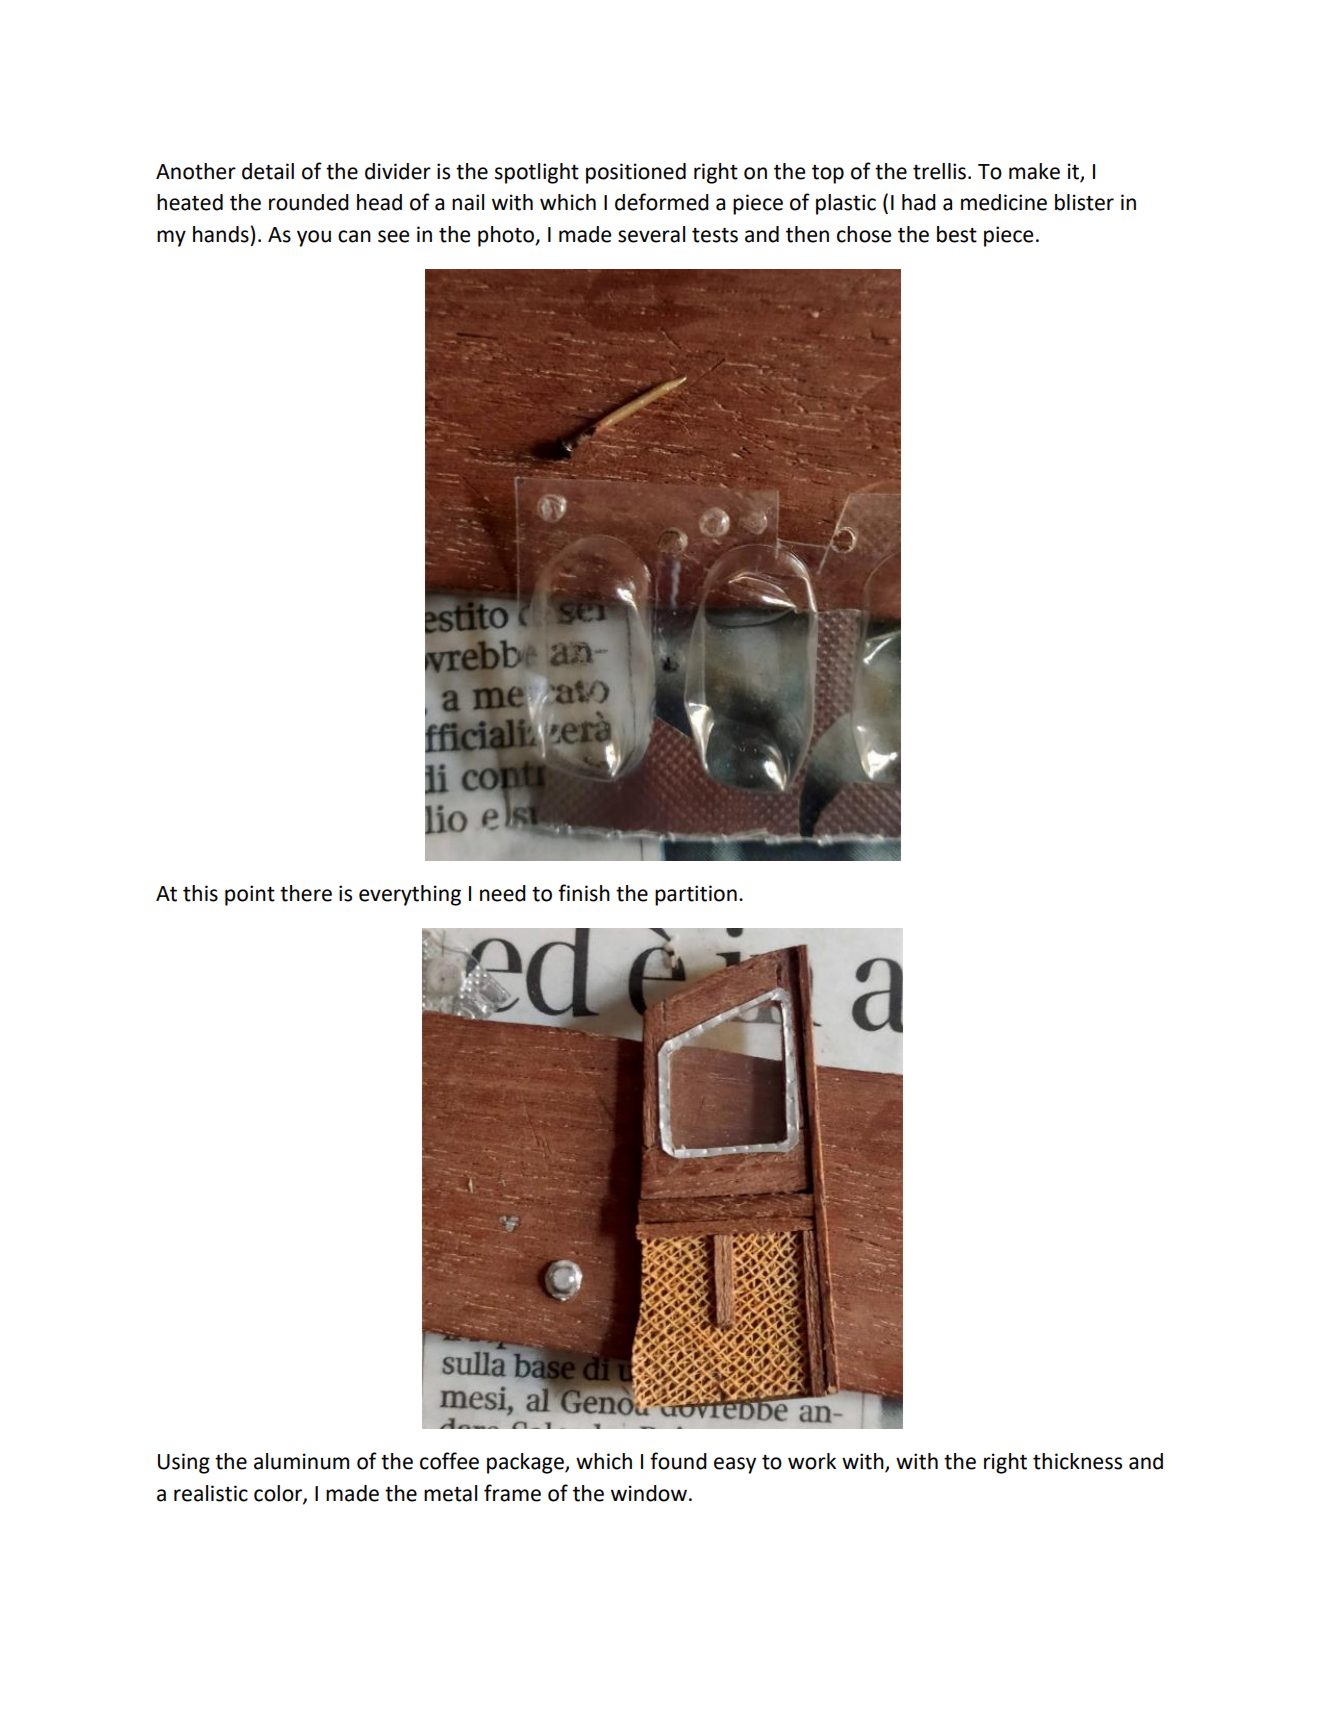 The image size is (1325, 1714). I want to click on there, so click(306, 893).
